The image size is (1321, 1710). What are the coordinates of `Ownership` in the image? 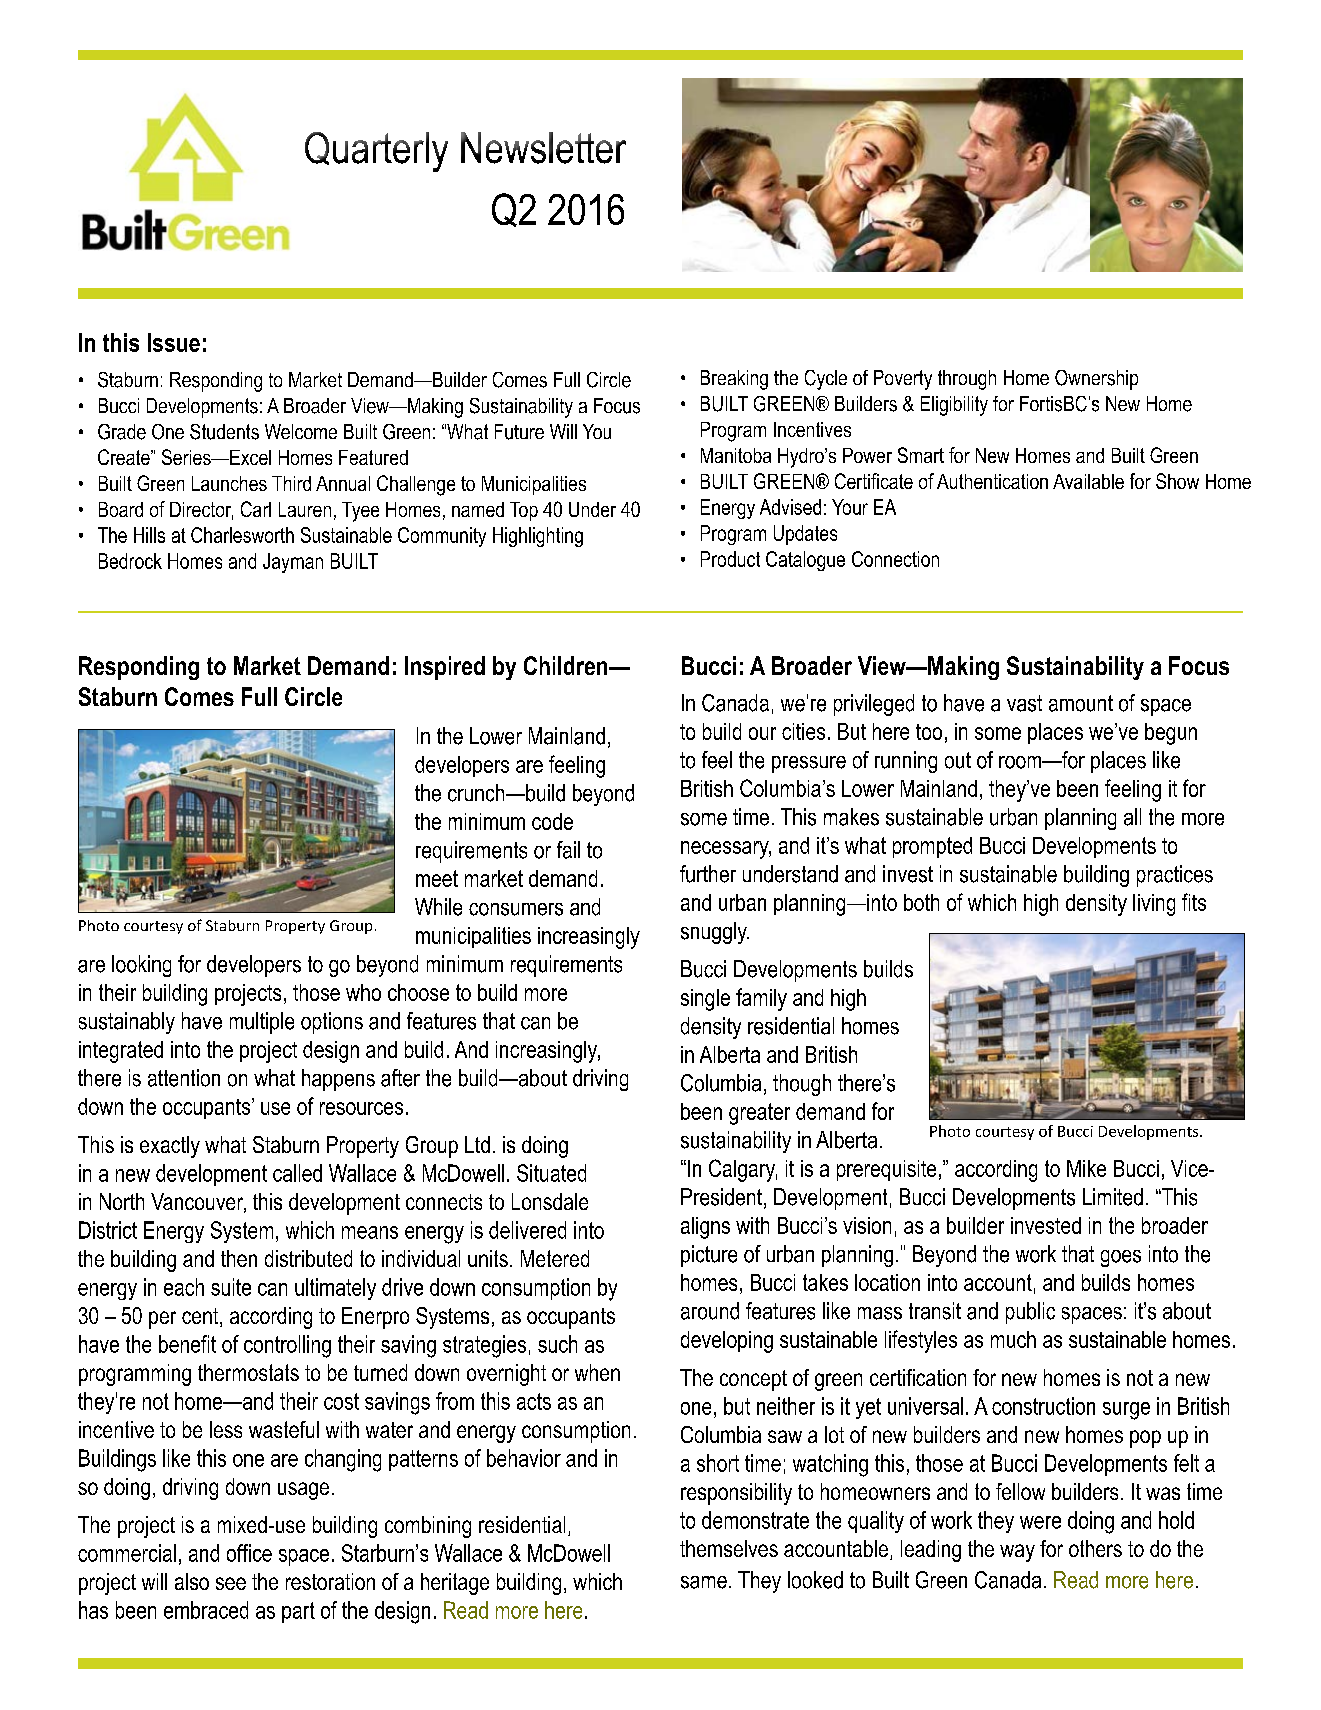 It's located at (1096, 380).
